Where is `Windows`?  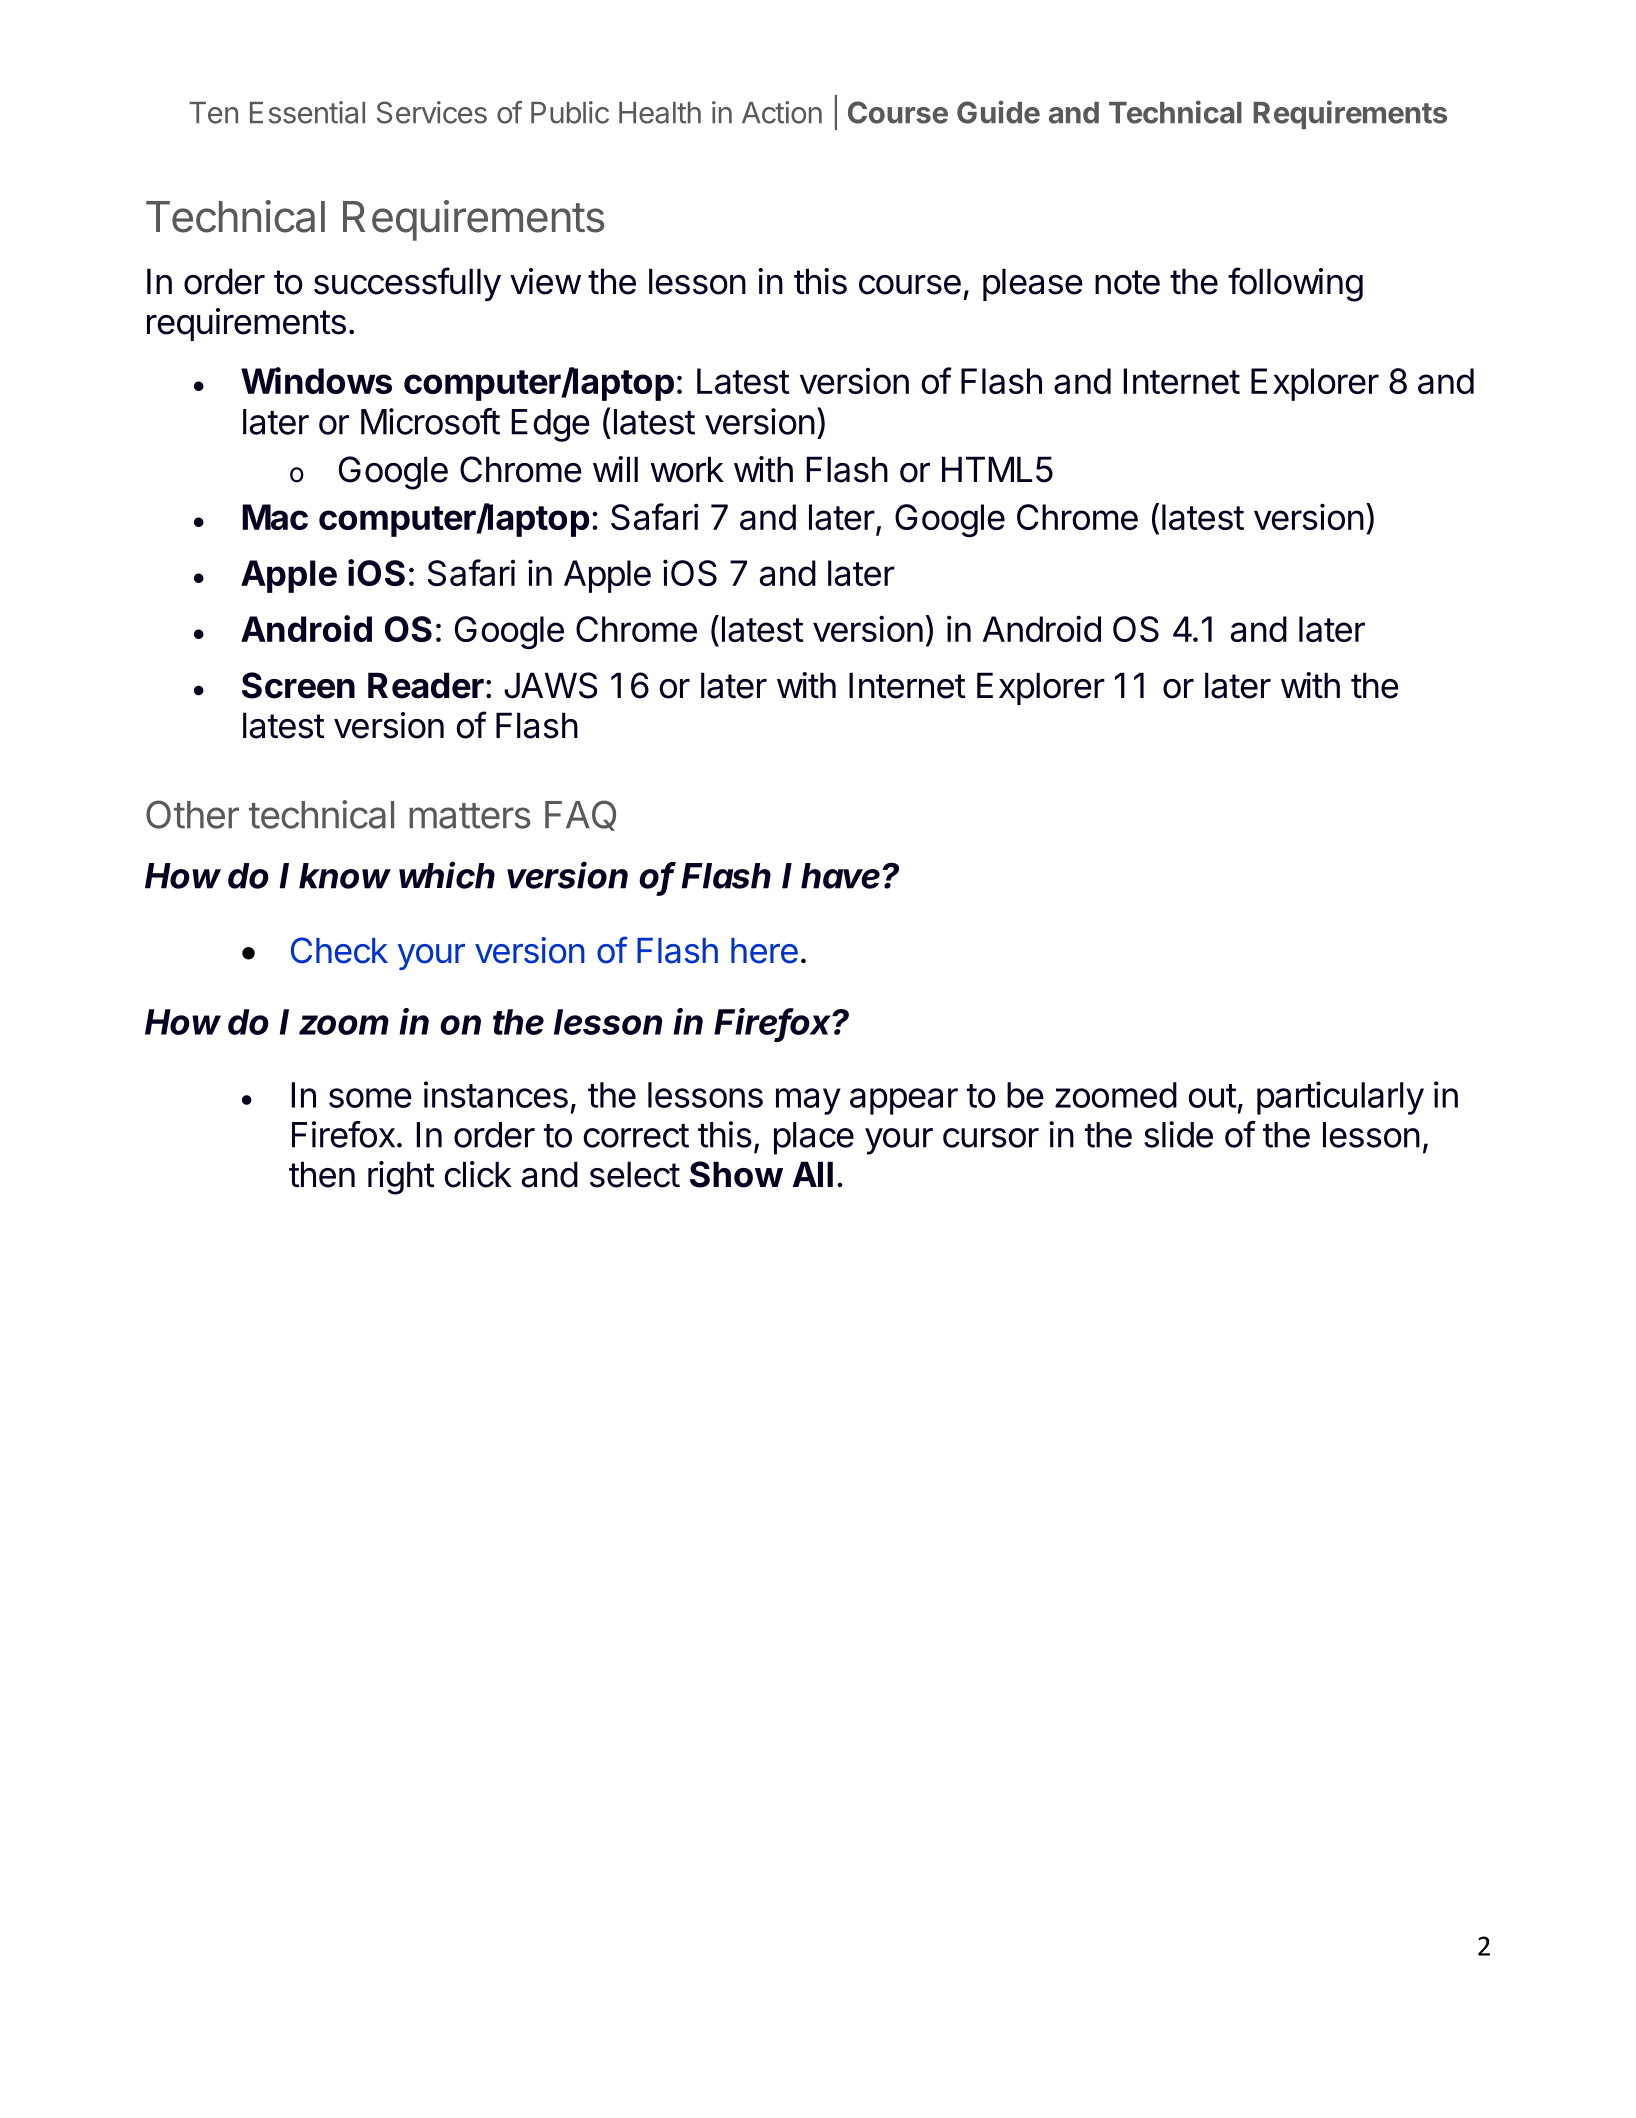 Windows is located at coordinates (316, 380).
